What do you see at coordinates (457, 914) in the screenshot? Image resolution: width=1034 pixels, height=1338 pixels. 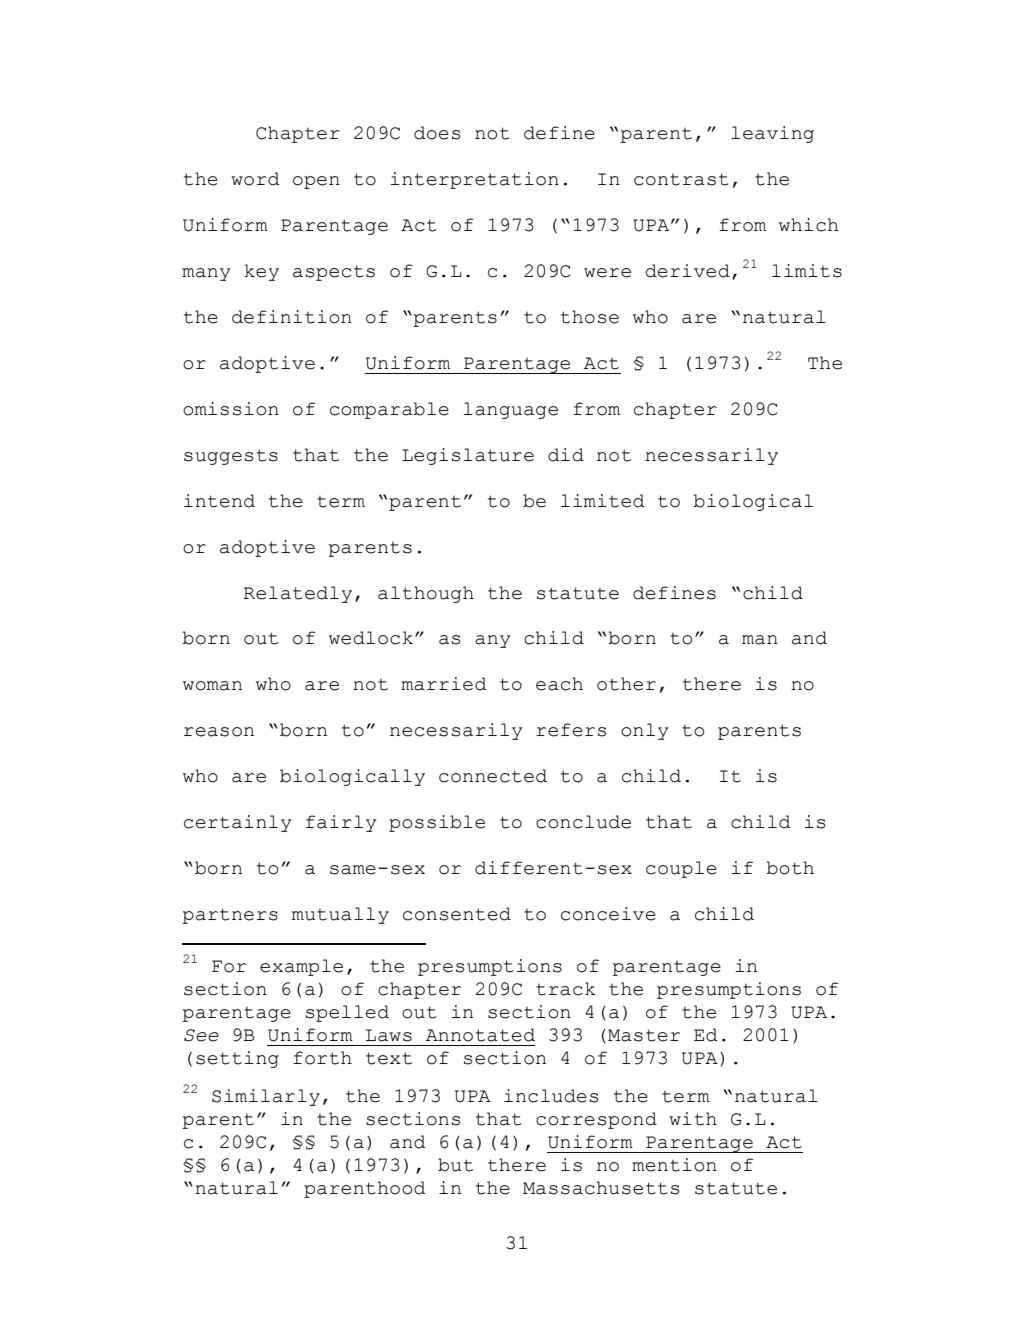 I see `consented` at bounding box center [457, 914].
